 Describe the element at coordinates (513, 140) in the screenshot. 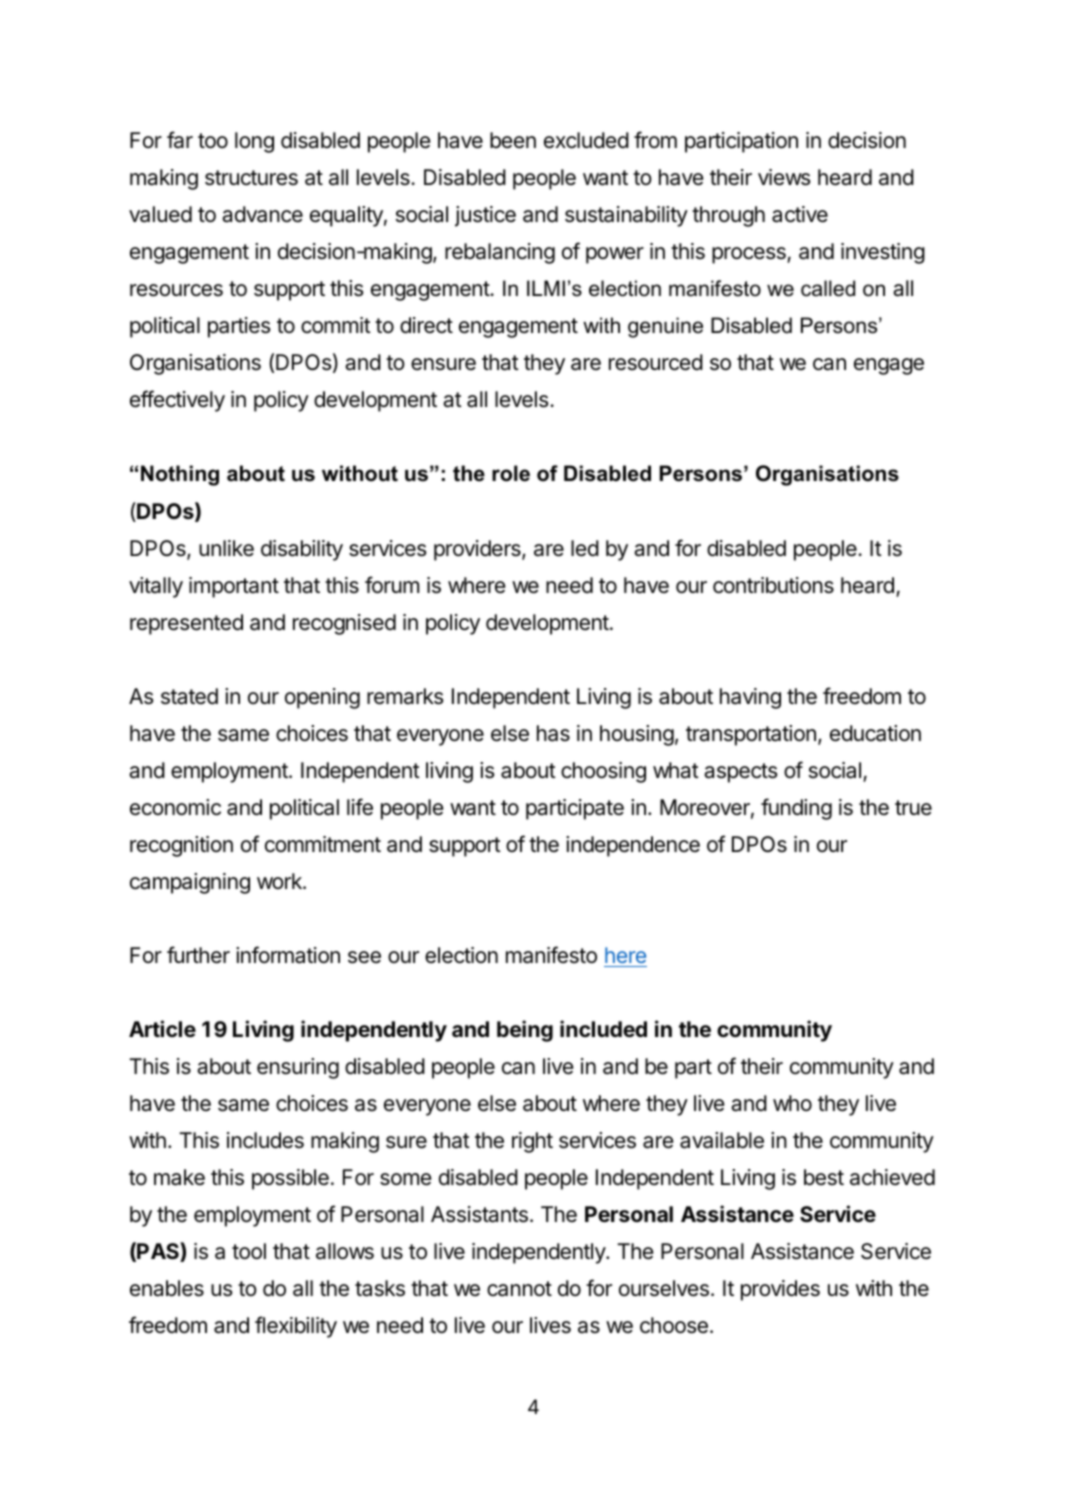

I see `been` at that location.
